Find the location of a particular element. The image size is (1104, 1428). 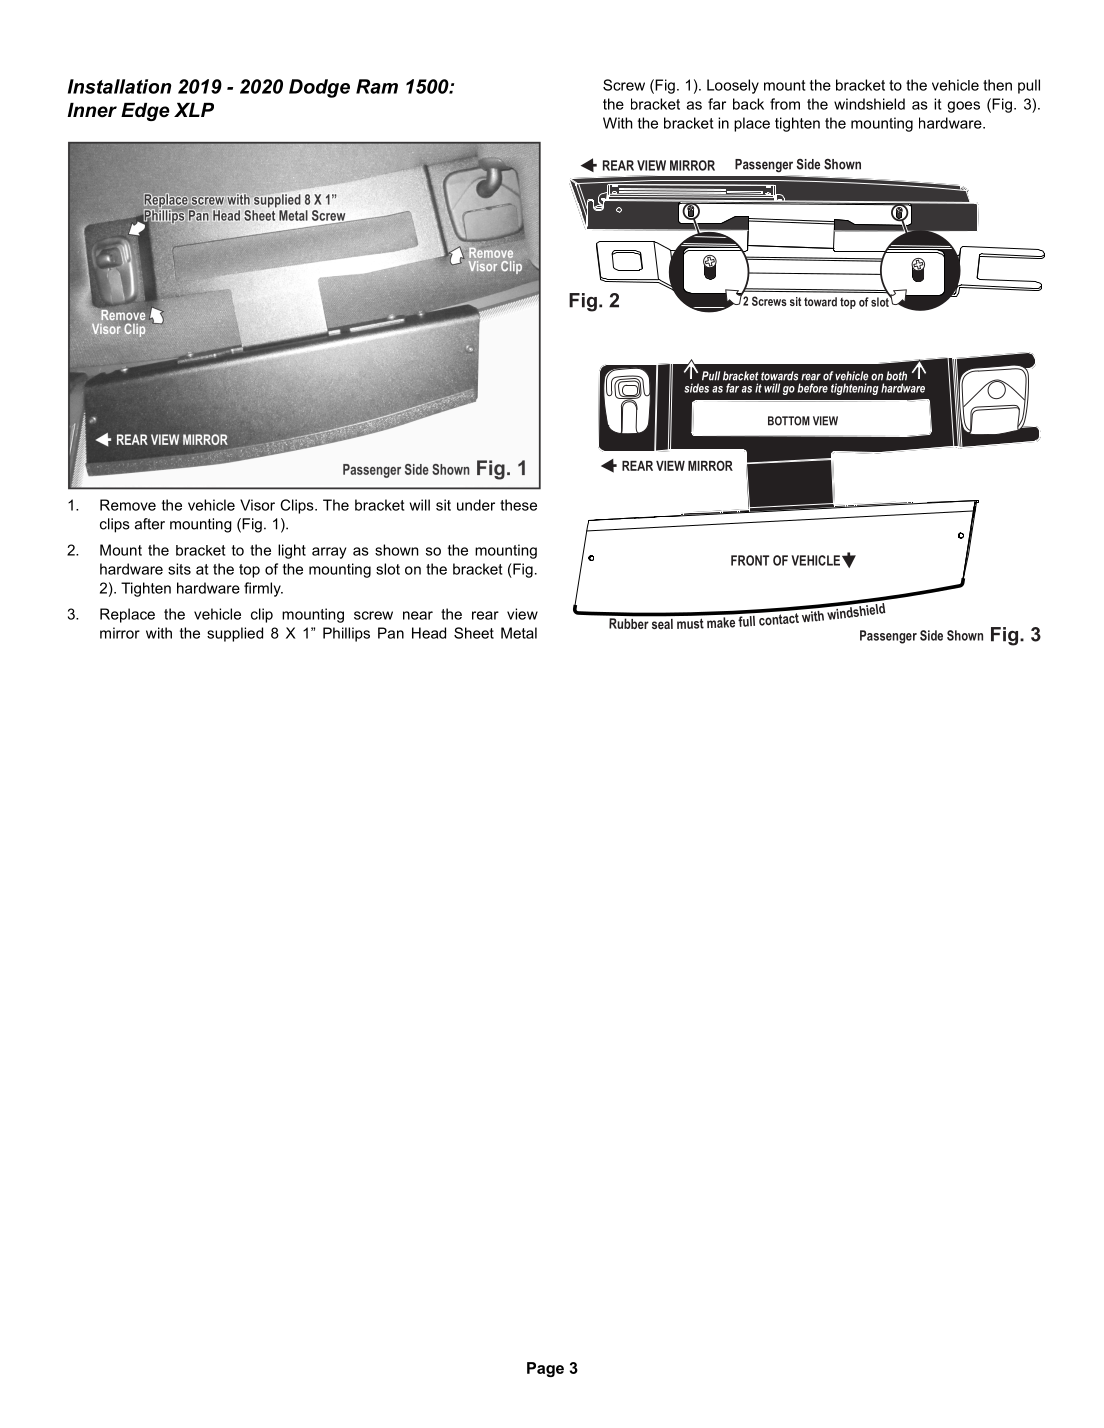

Page is located at coordinates (545, 1369).
